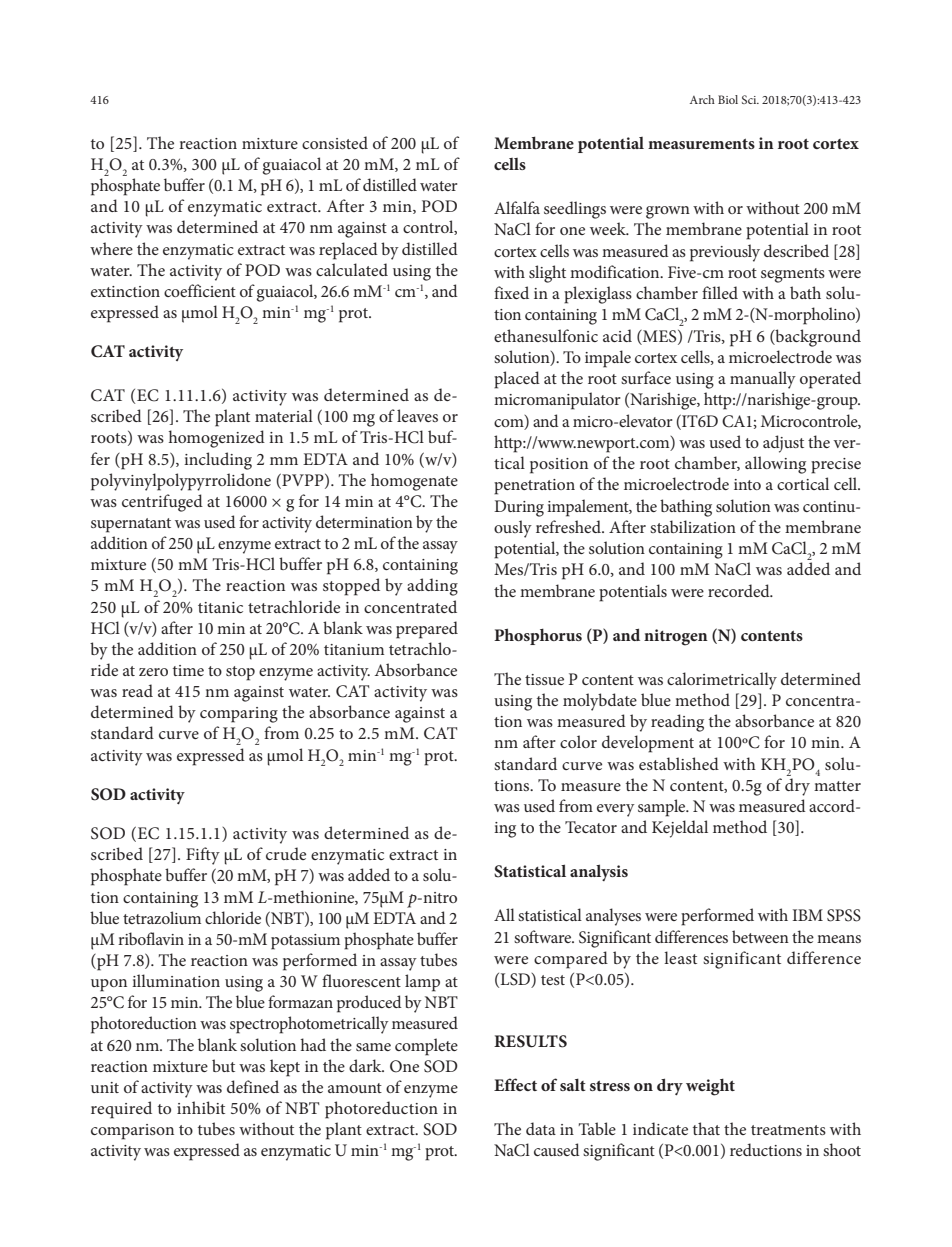 The height and width of the screenshot is (1247, 952). I want to click on riboflavin, so click(151, 938).
